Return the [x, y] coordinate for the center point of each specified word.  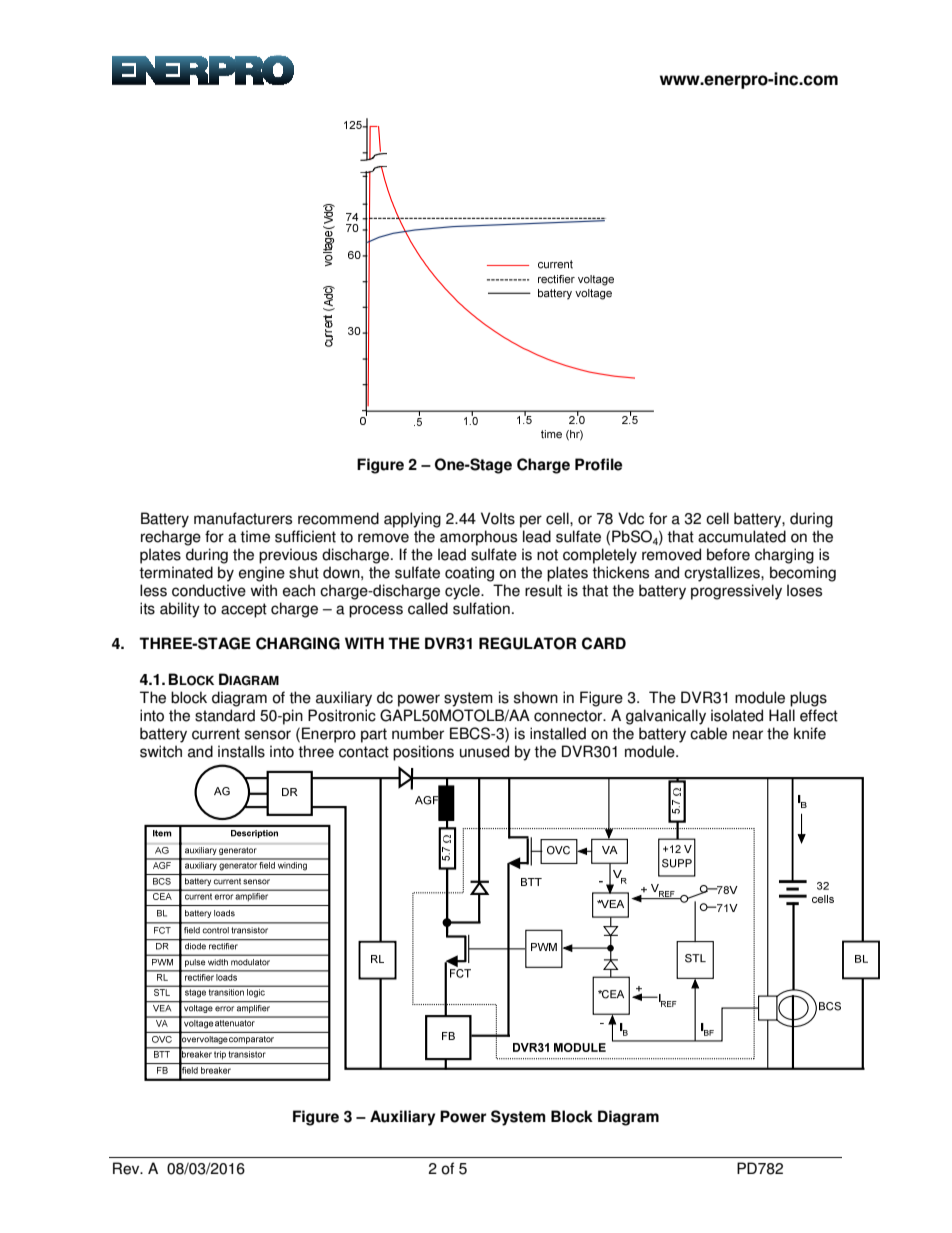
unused [484, 751]
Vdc [631, 518]
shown [536, 697]
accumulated [742, 536]
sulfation [481, 608]
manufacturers [243, 518]
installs [241, 751]
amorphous [478, 538]
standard [225, 715]
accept [244, 610]
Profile [598, 464]
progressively [736, 592]
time [255, 536]
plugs [808, 699]
